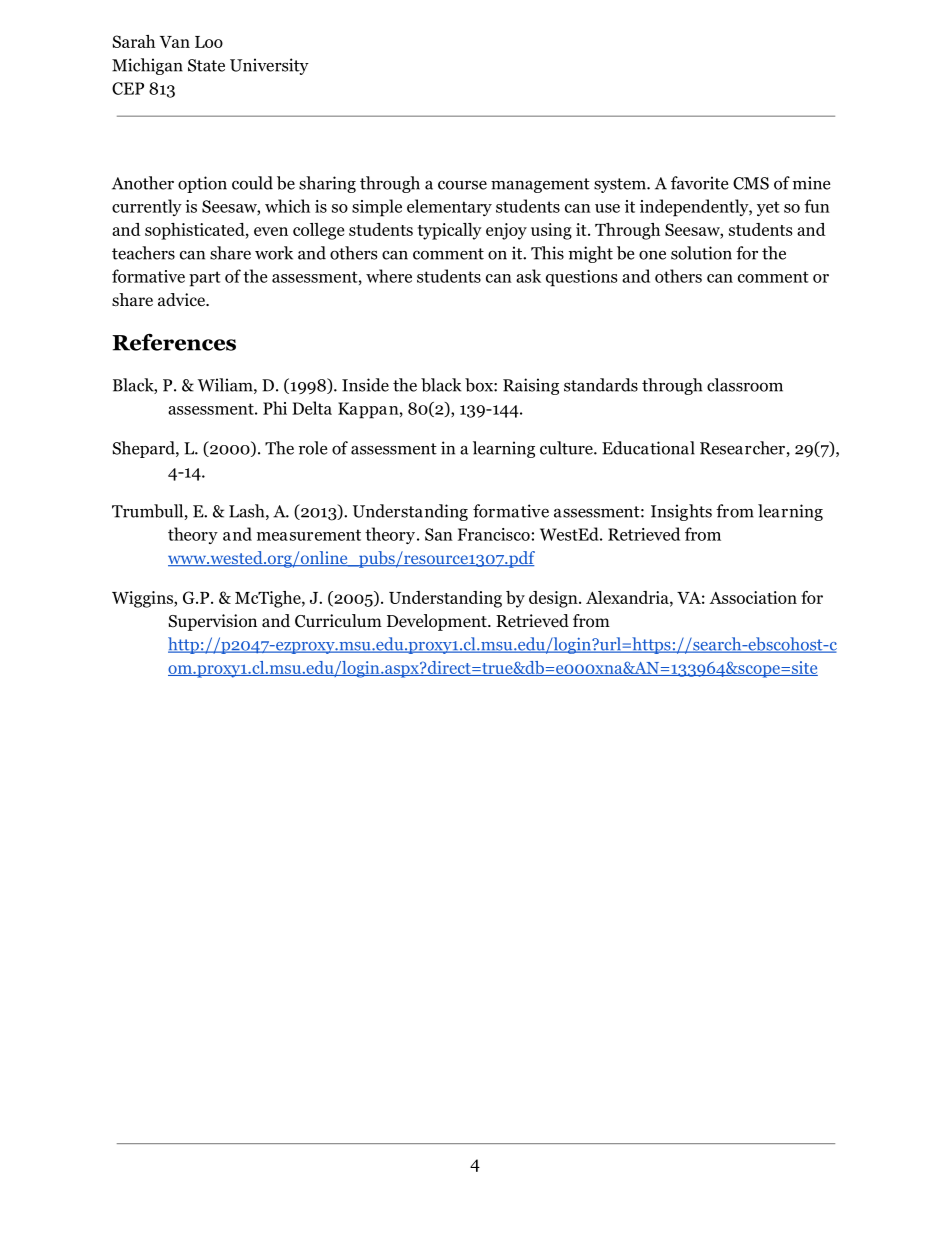 Image resolution: width=952 pixels, height=1233 pixels. Describe the element at coordinates (269, 66) in the screenshot. I see `University` at that location.
